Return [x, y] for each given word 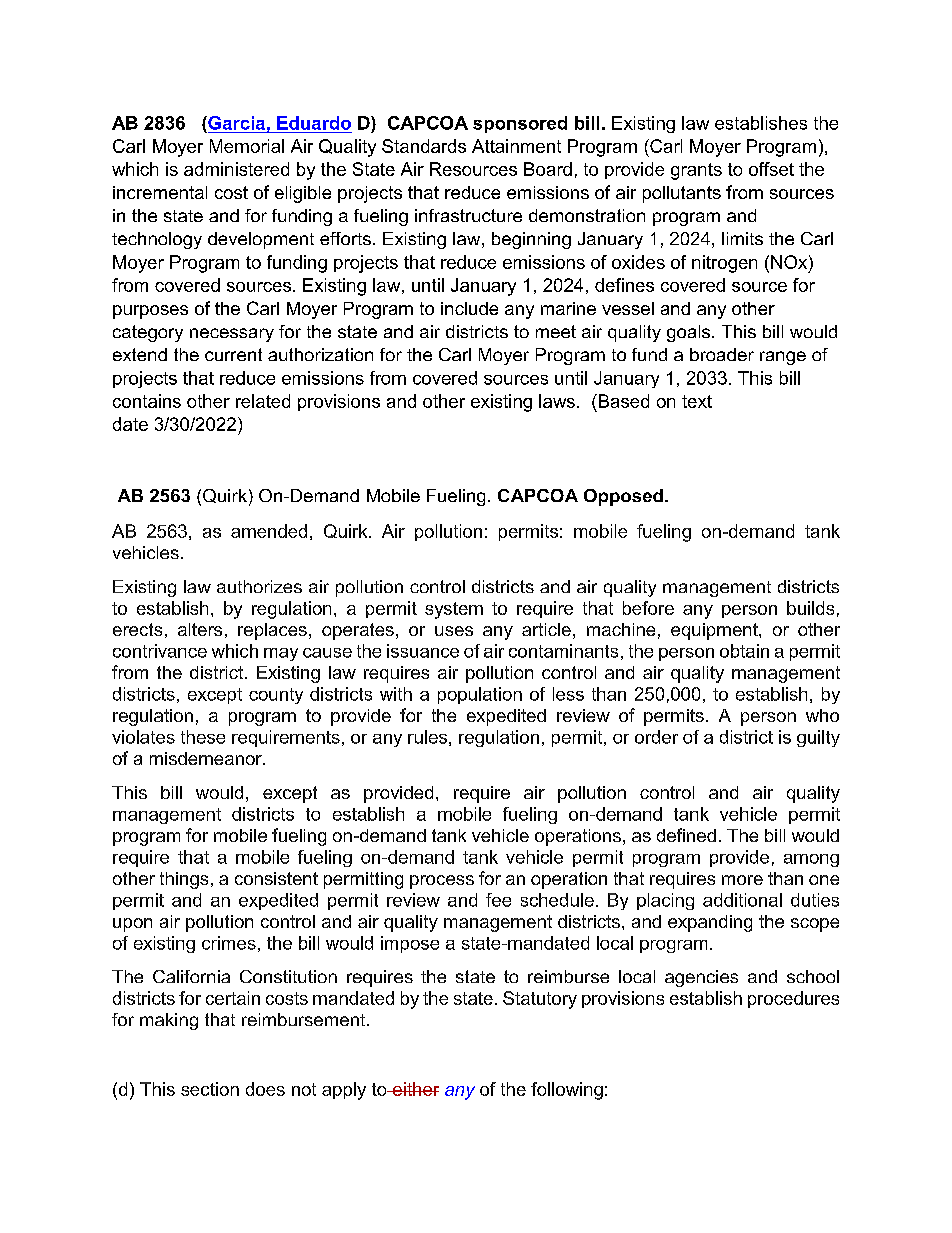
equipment [715, 631]
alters [200, 629]
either [415, 1089]
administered [236, 169]
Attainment [516, 146]
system [454, 610]
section [210, 1089]
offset [771, 169]
